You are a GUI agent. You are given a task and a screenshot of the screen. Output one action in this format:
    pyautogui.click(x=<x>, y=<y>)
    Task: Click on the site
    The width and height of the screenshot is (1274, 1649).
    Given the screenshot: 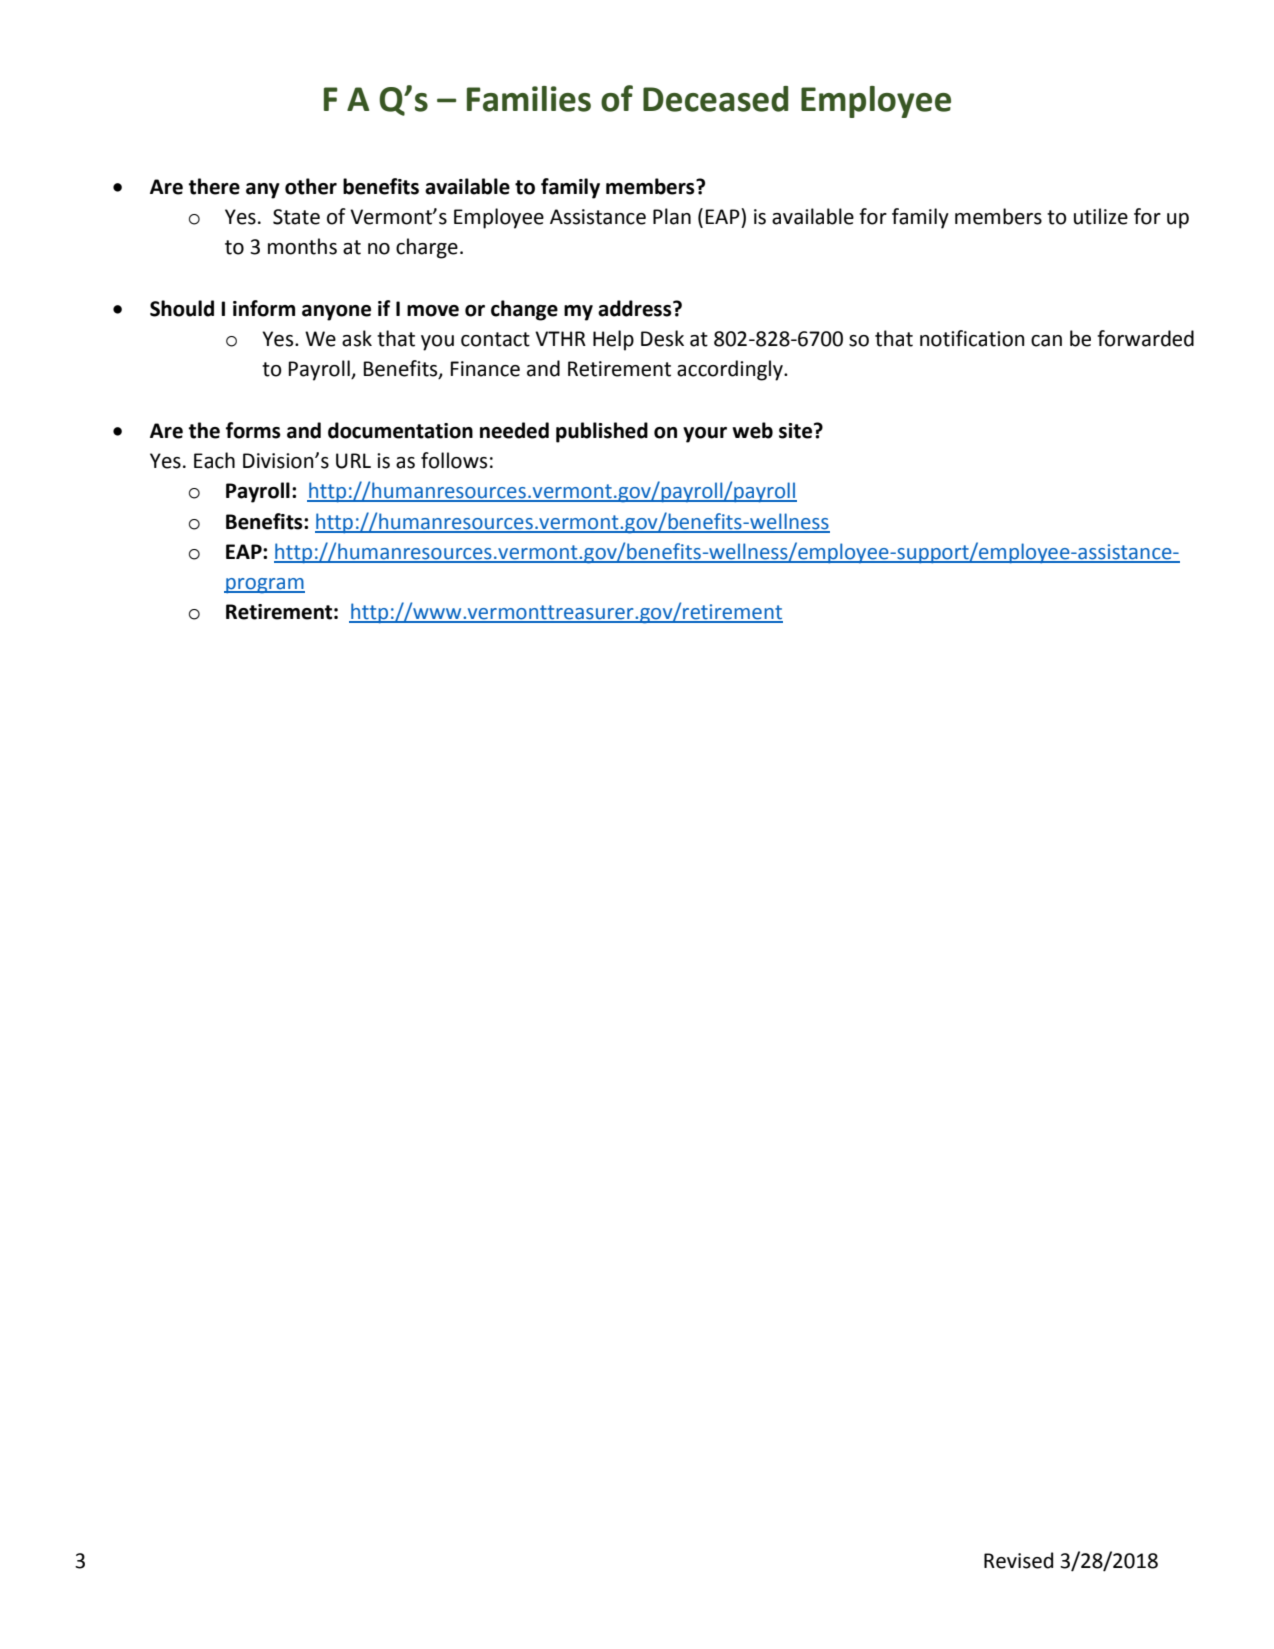 What is the action you would take?
    pyautogui.click(x=797, y=431)
